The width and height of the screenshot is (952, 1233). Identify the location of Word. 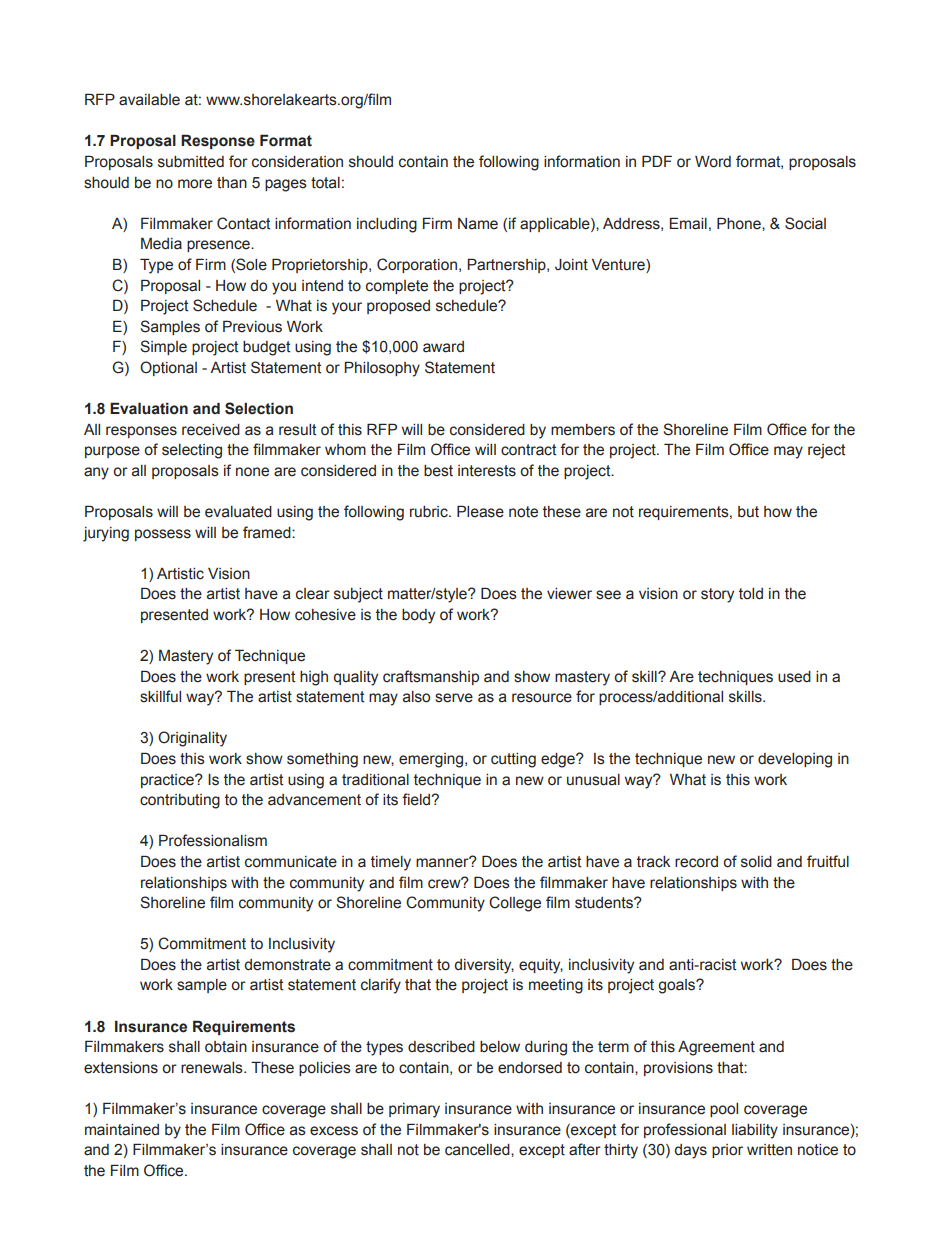
(713, 162).
